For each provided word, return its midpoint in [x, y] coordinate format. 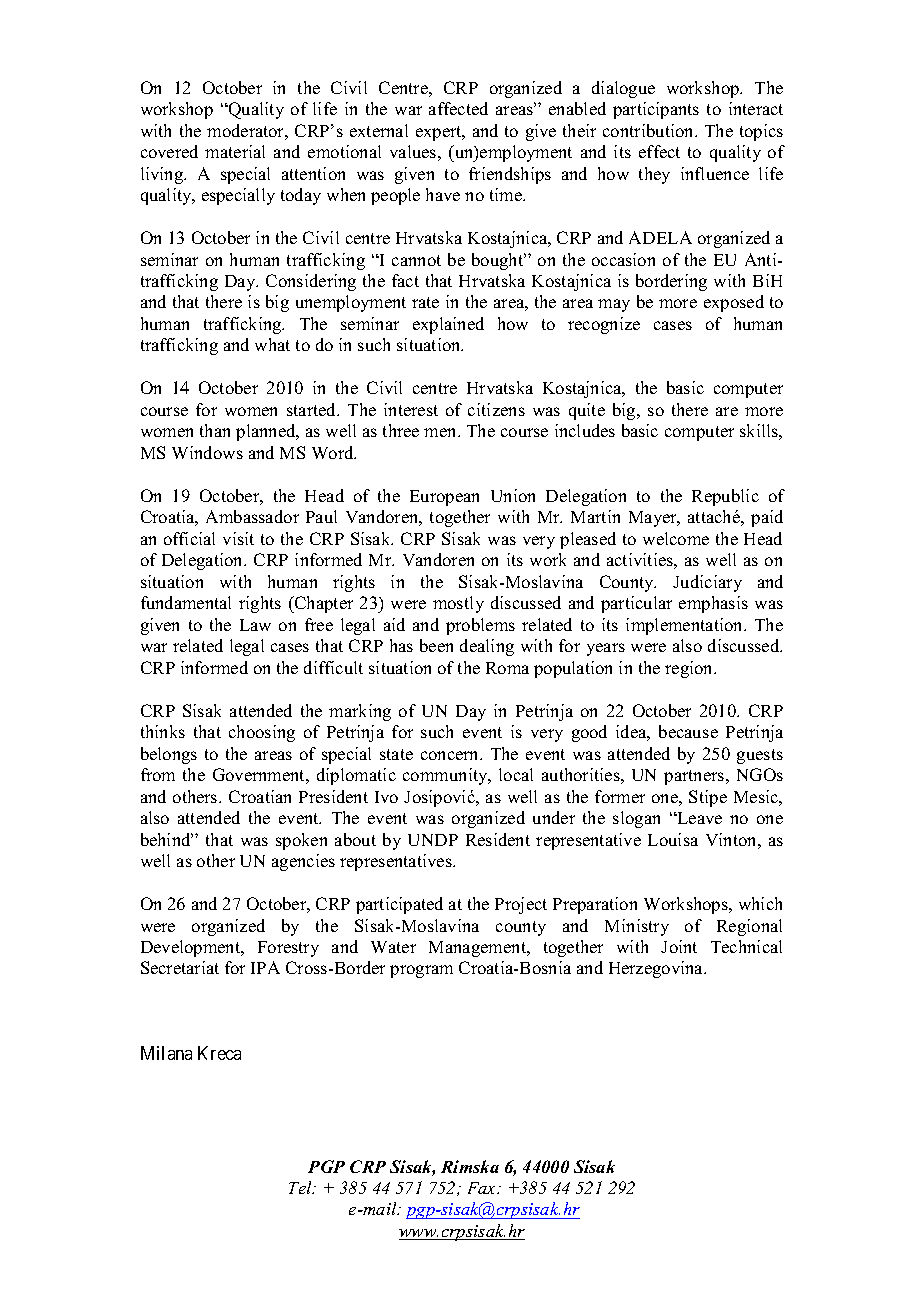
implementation [686, 626]
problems [480, 626]
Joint [679, 946]
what [272, 344]
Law [255, 625]
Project [521, 905]
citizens [496, 409]
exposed [734, 303]
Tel [301, 1187]
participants [656, 110]
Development [192, 948]
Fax [483, 1188]
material [235, 151]
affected [458, 108]
